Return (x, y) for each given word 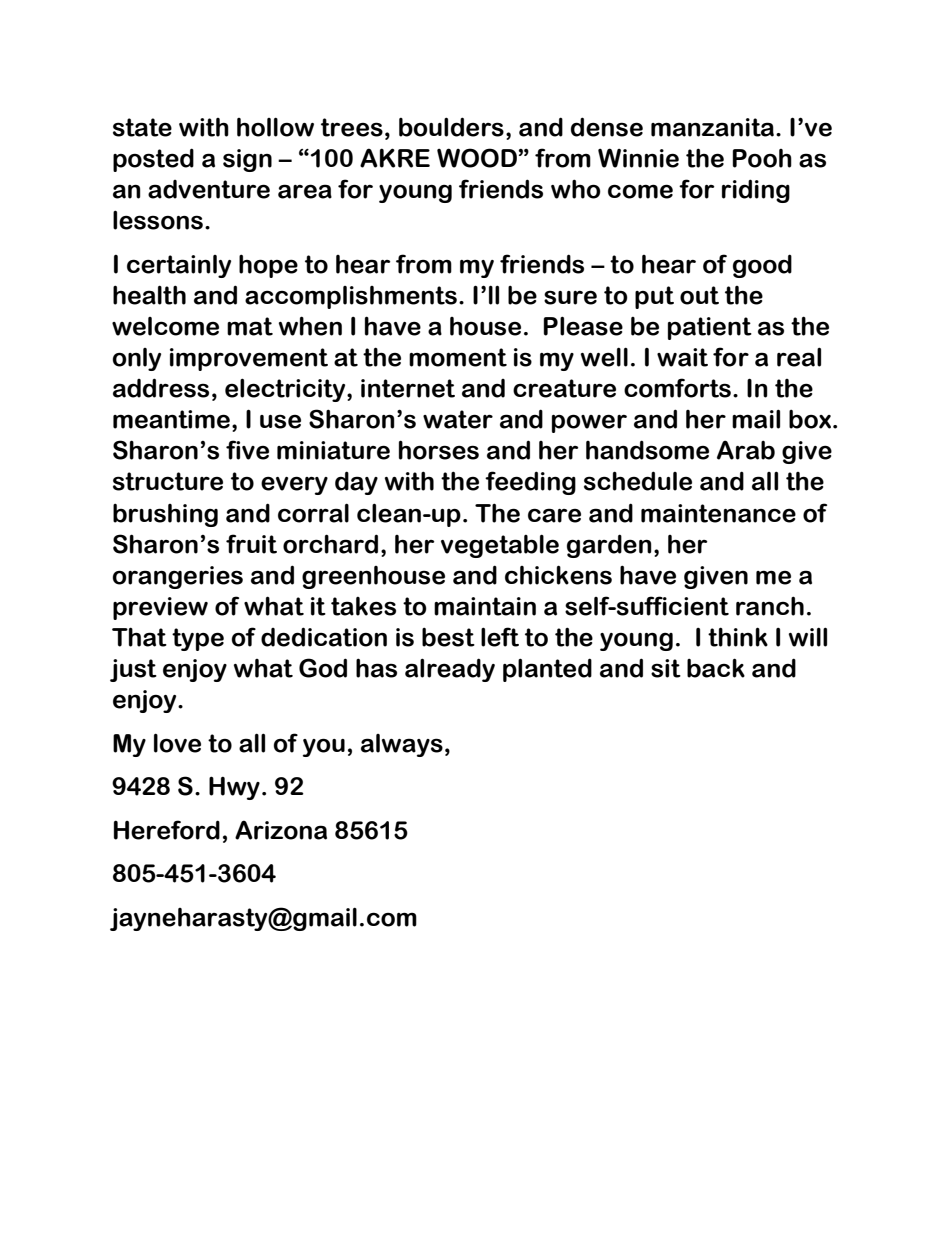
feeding (530, 483)
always (402, 745)
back (716, 668)
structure (168, 481)
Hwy (234, 788)
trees (352, 127)
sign (247, 160)
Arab (746, 450)
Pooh (762, 158)
